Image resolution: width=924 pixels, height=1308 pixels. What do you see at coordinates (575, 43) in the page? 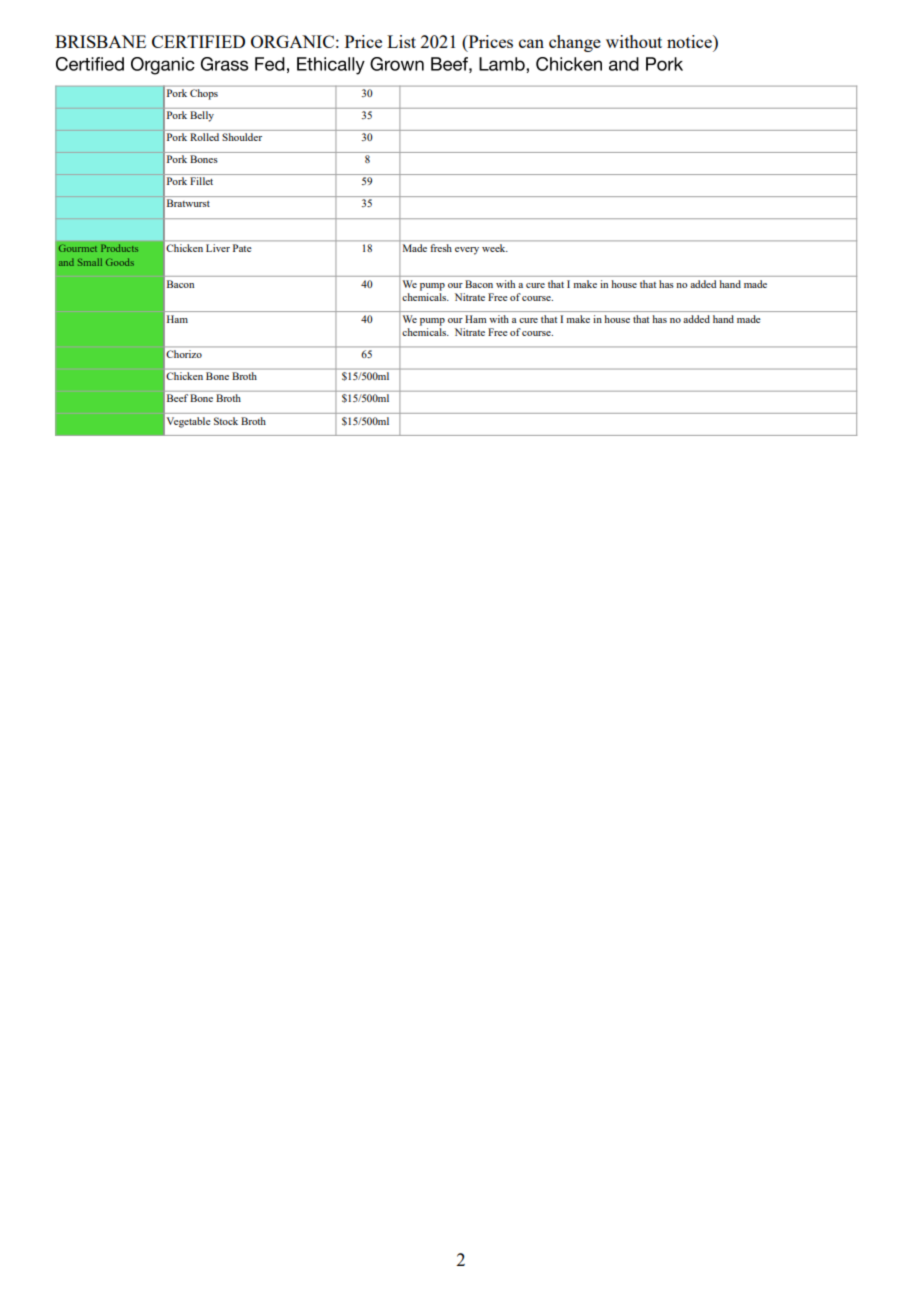
I see `change` at bounding box center [575, 43].
